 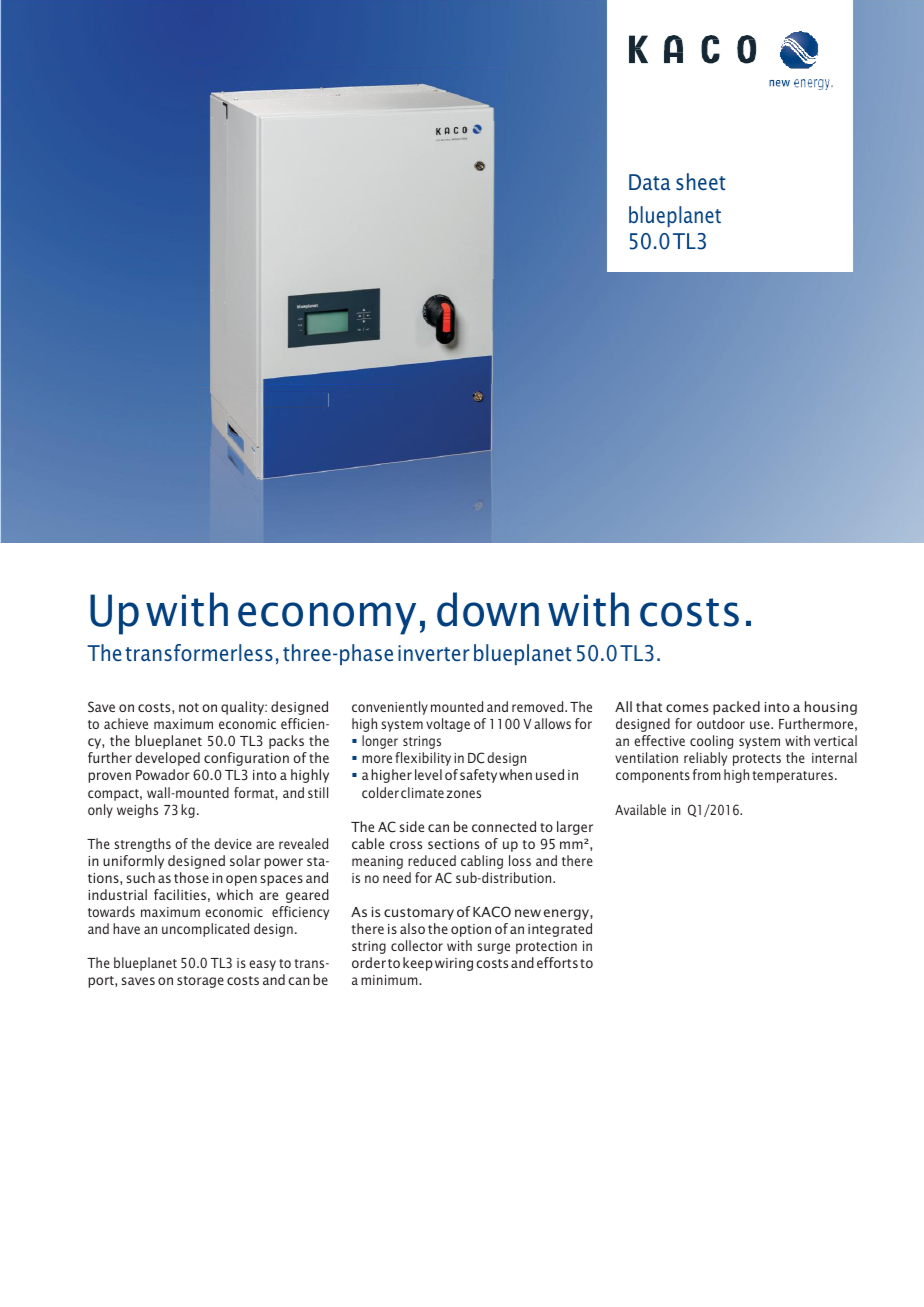 I want to click on comes, so click(x=687, y=708).
